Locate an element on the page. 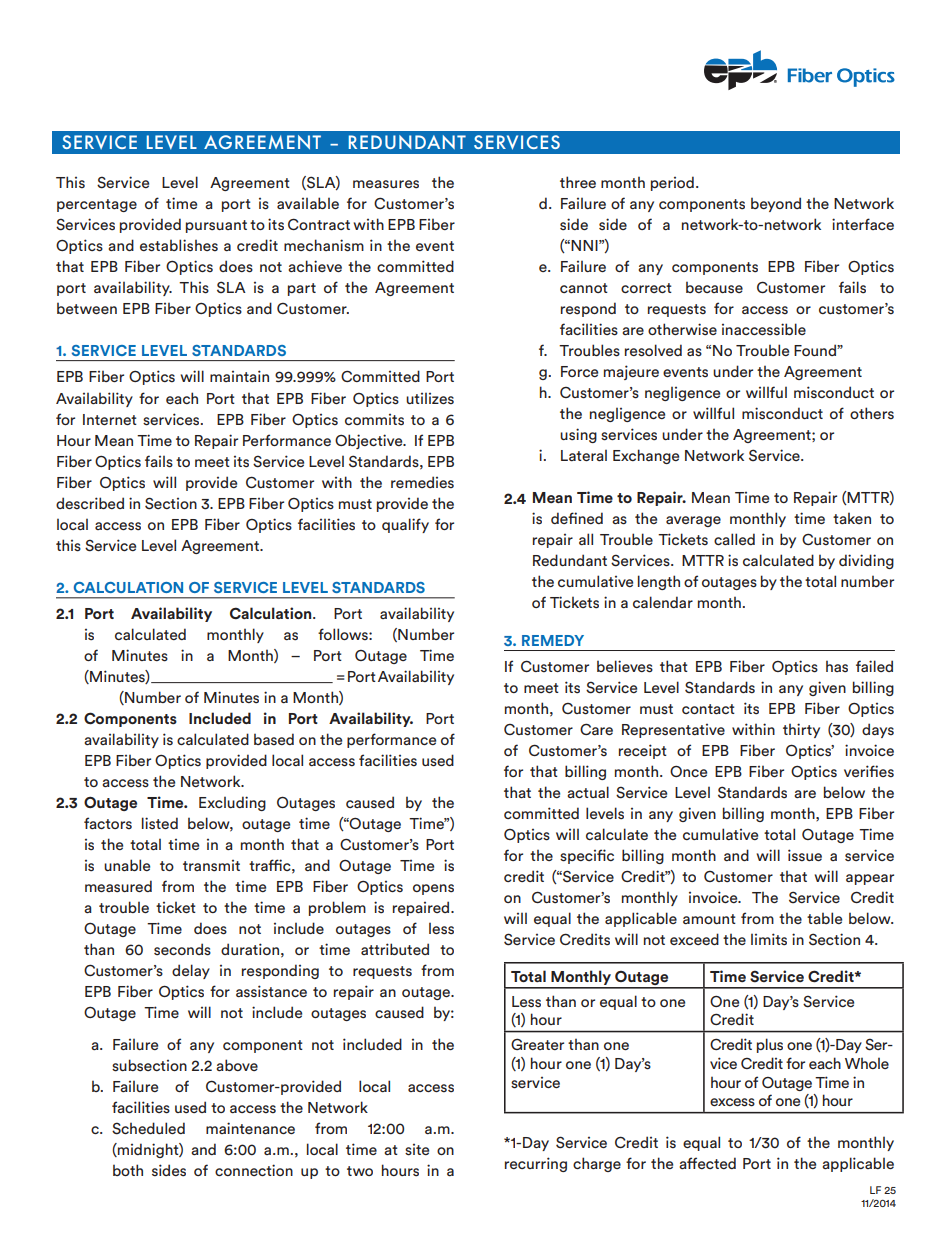 This document has height=1233, width=952. recurring is located at coordinates (536, 1164).
